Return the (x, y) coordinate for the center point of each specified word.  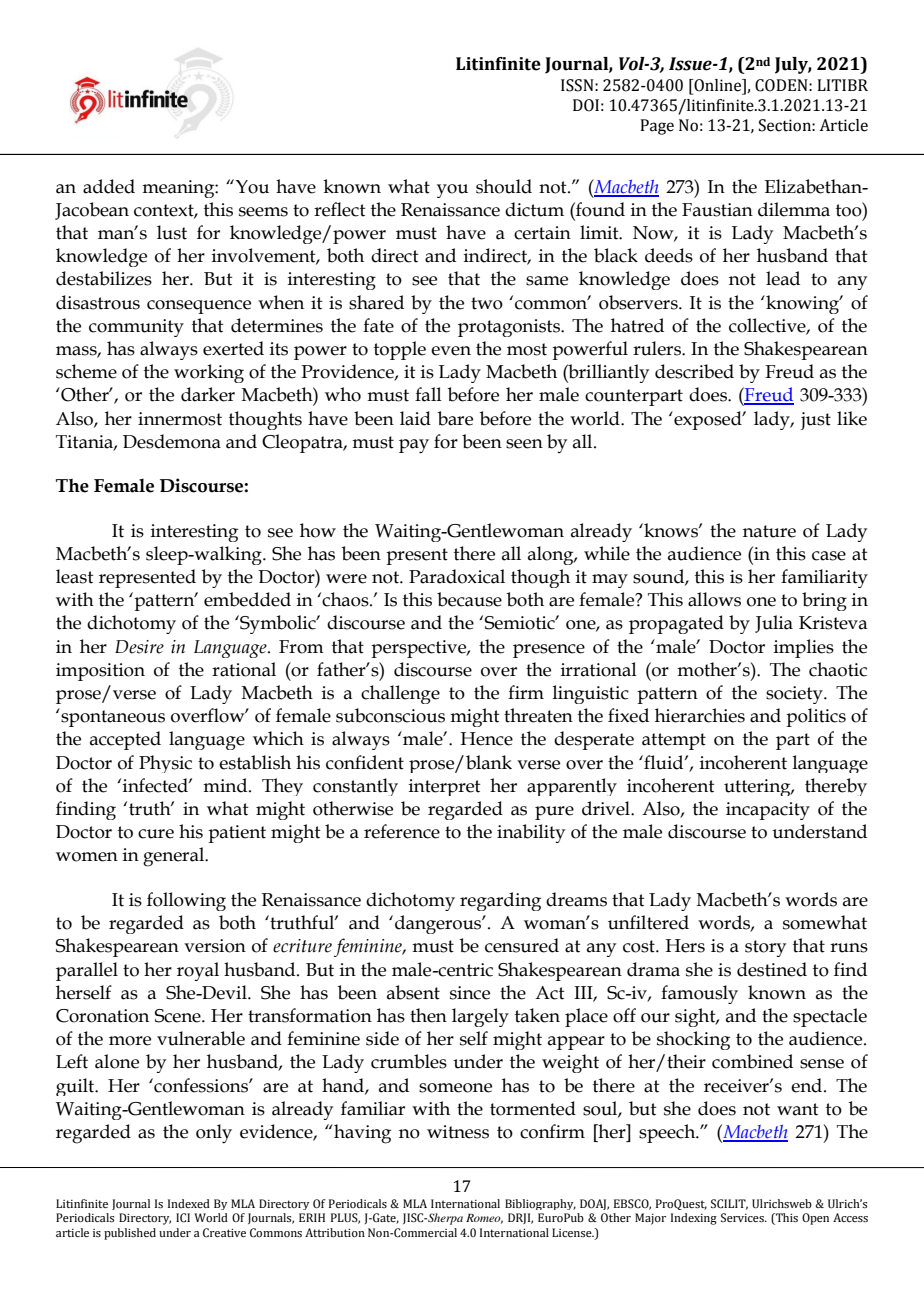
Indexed (189, 1203)
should (504, 186)
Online (717, 86)
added (109, 186)
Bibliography (540, 1204)
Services (743, 1217)
